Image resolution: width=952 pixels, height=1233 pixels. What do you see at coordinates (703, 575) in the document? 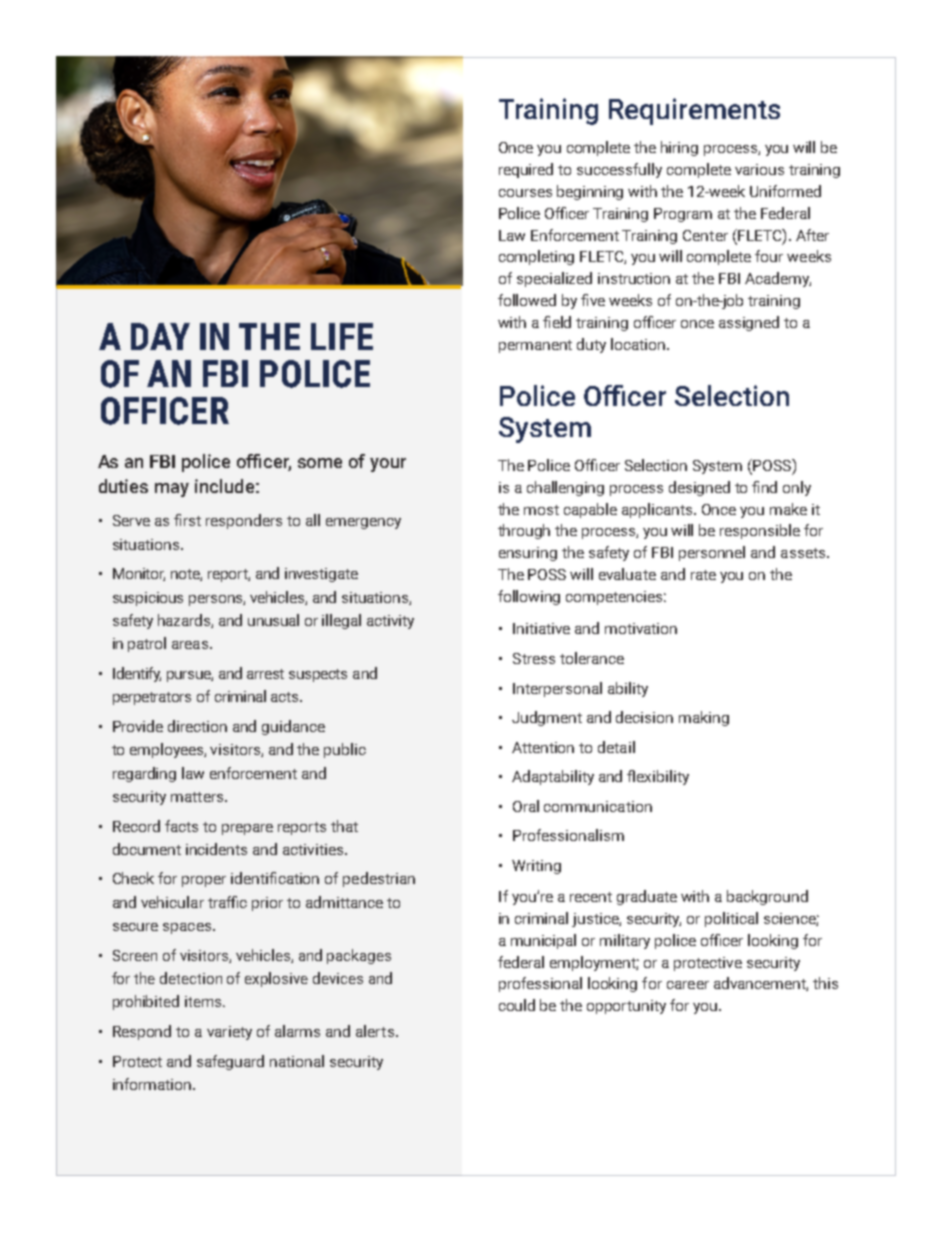
I see `rate` at bounding box center [703, 575].
